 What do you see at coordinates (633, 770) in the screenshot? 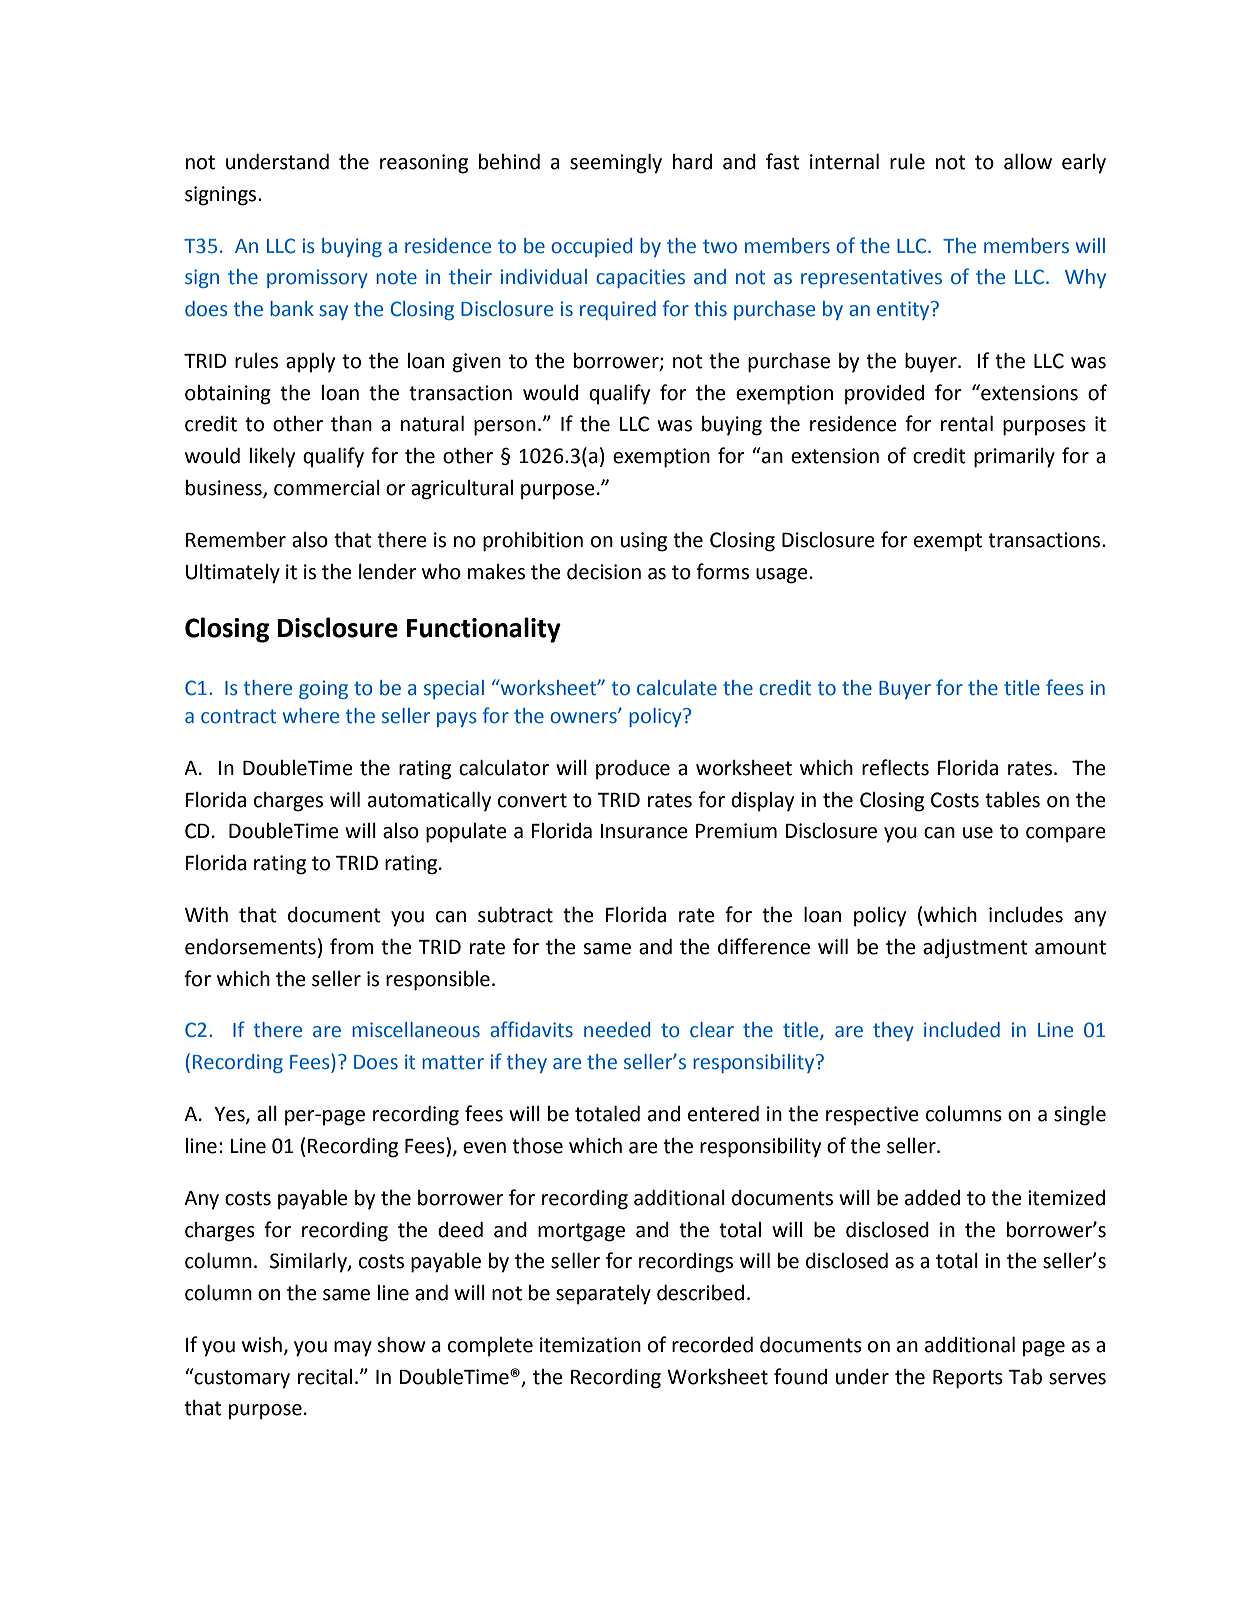
I see `produce` at bounding box center [633, 770].
